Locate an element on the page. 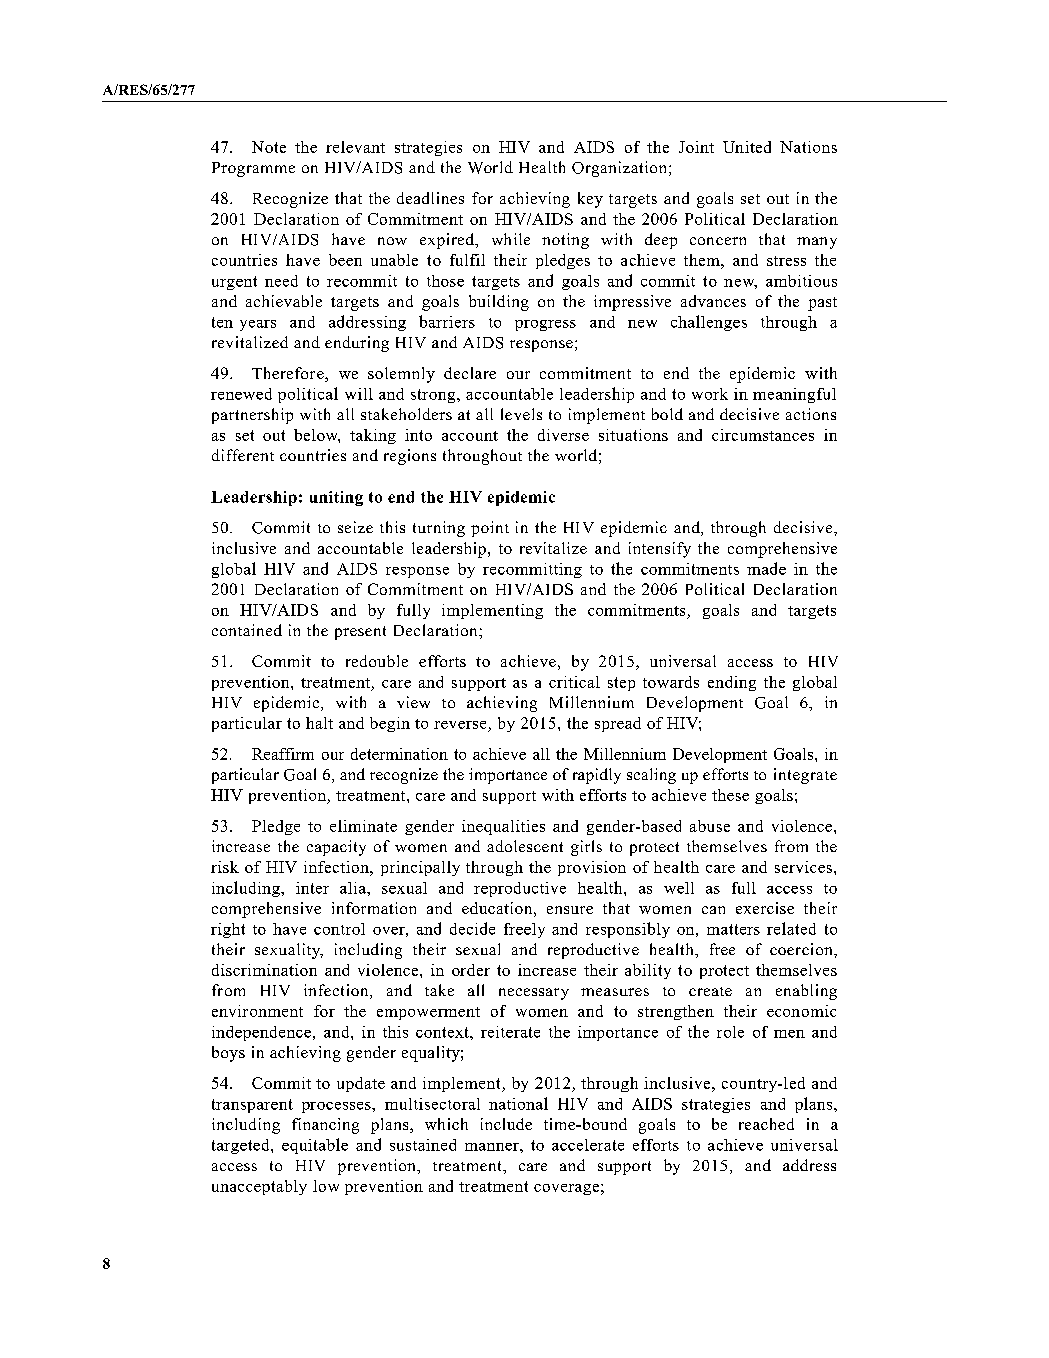 This image has height=1358, width=1049. include is located at coordinates (506, 1124).
